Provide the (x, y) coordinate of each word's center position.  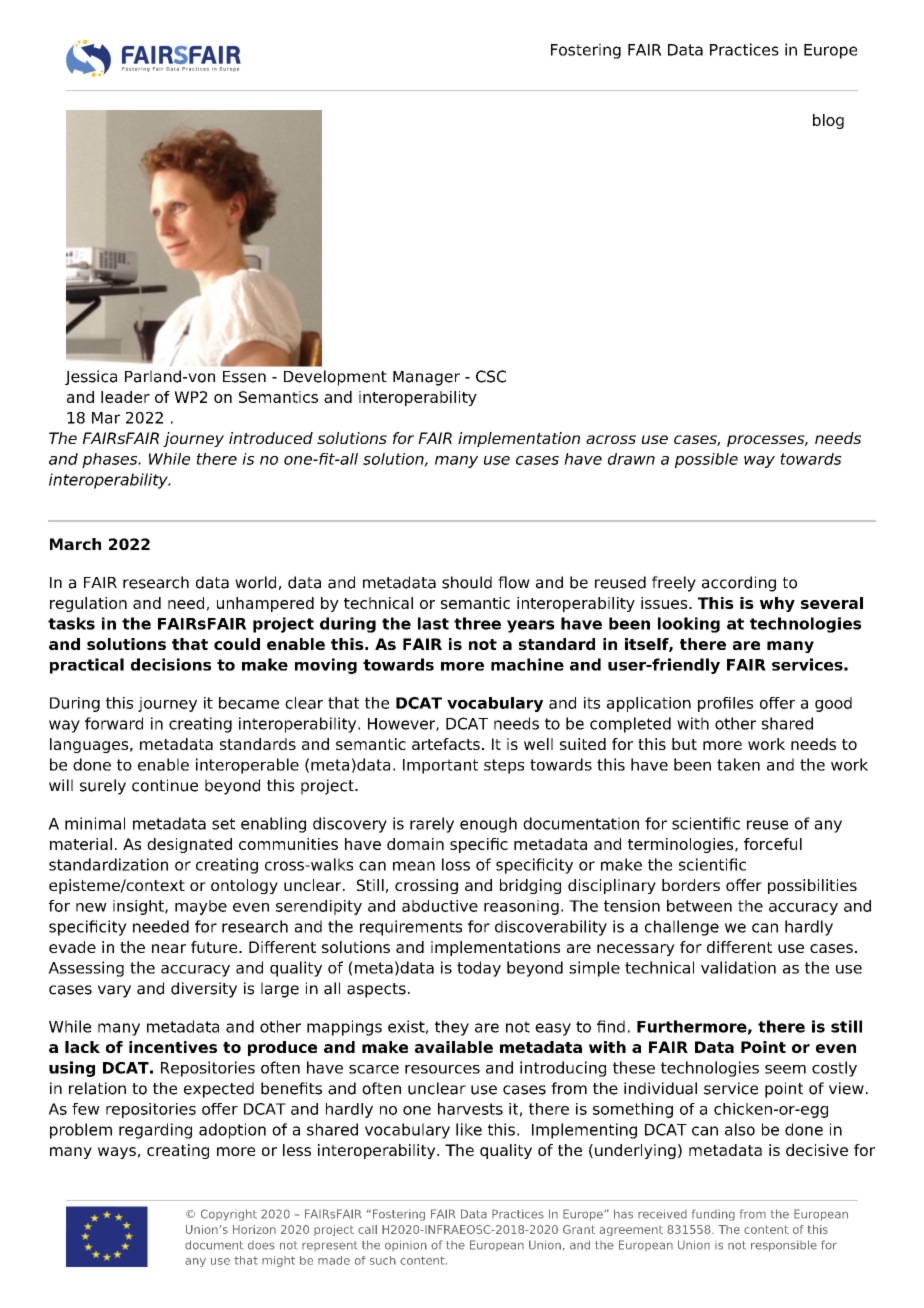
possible (706, 460)
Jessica (91, 377)
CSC (491, 376)
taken (738, 764)
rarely (432, 825)
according (739, 584)
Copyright (229, 1215)
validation (738, 967)
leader (125, 397)
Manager (426, 378)
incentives (173, 1047)
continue (165, 785)
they (452, 1028)
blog (828, 121)
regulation (88, 604)
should (467, 582)
